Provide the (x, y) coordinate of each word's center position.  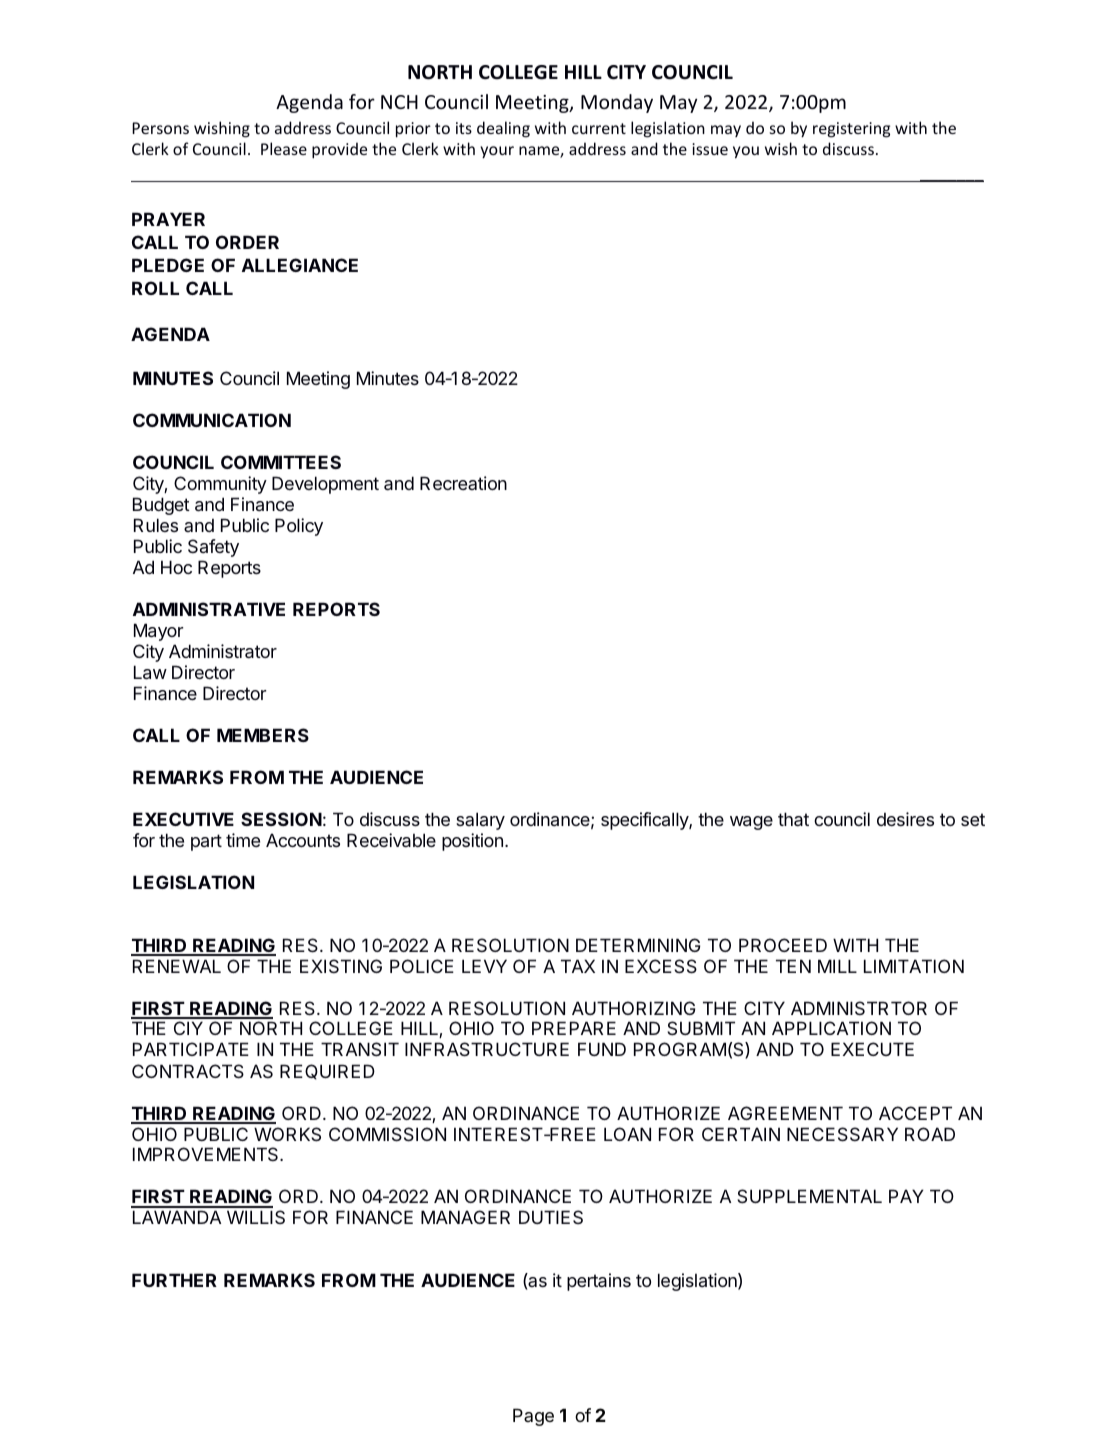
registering (851, 130)
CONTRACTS (188, 1071)
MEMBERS (263, 735)
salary (480, 821)
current (599, 128)
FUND (602, 1049)
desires (905, 819)
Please (284, 148)
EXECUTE (872, 1049)
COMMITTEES (281, 462)
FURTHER (174, 1280)
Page (533, 1417)
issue (710, 149)
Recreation (463, 483)
